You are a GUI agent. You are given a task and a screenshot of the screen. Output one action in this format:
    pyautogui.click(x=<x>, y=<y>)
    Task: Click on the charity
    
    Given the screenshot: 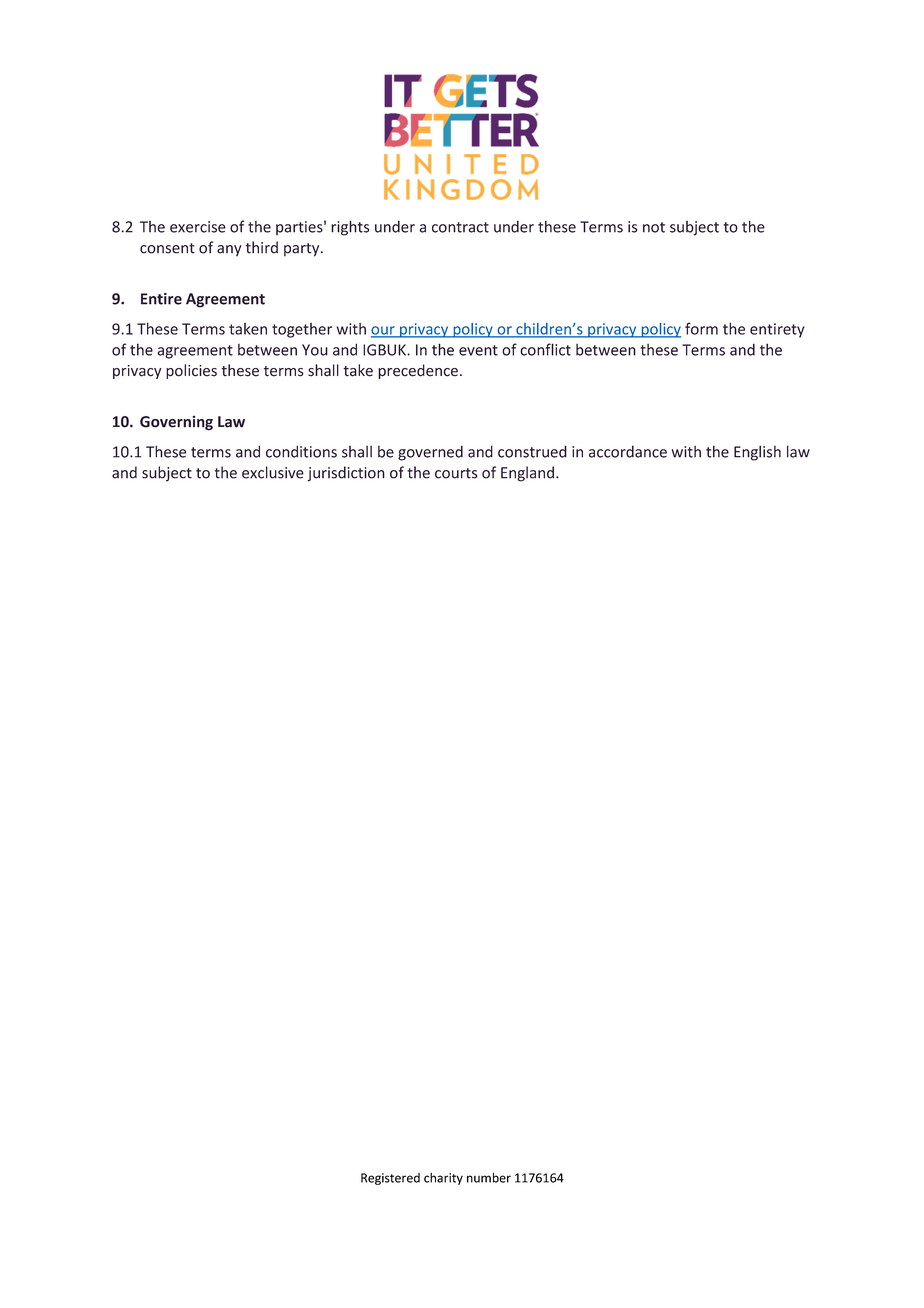 What is the action you would take?
    pyautogui.click(x=443, y=1179)
